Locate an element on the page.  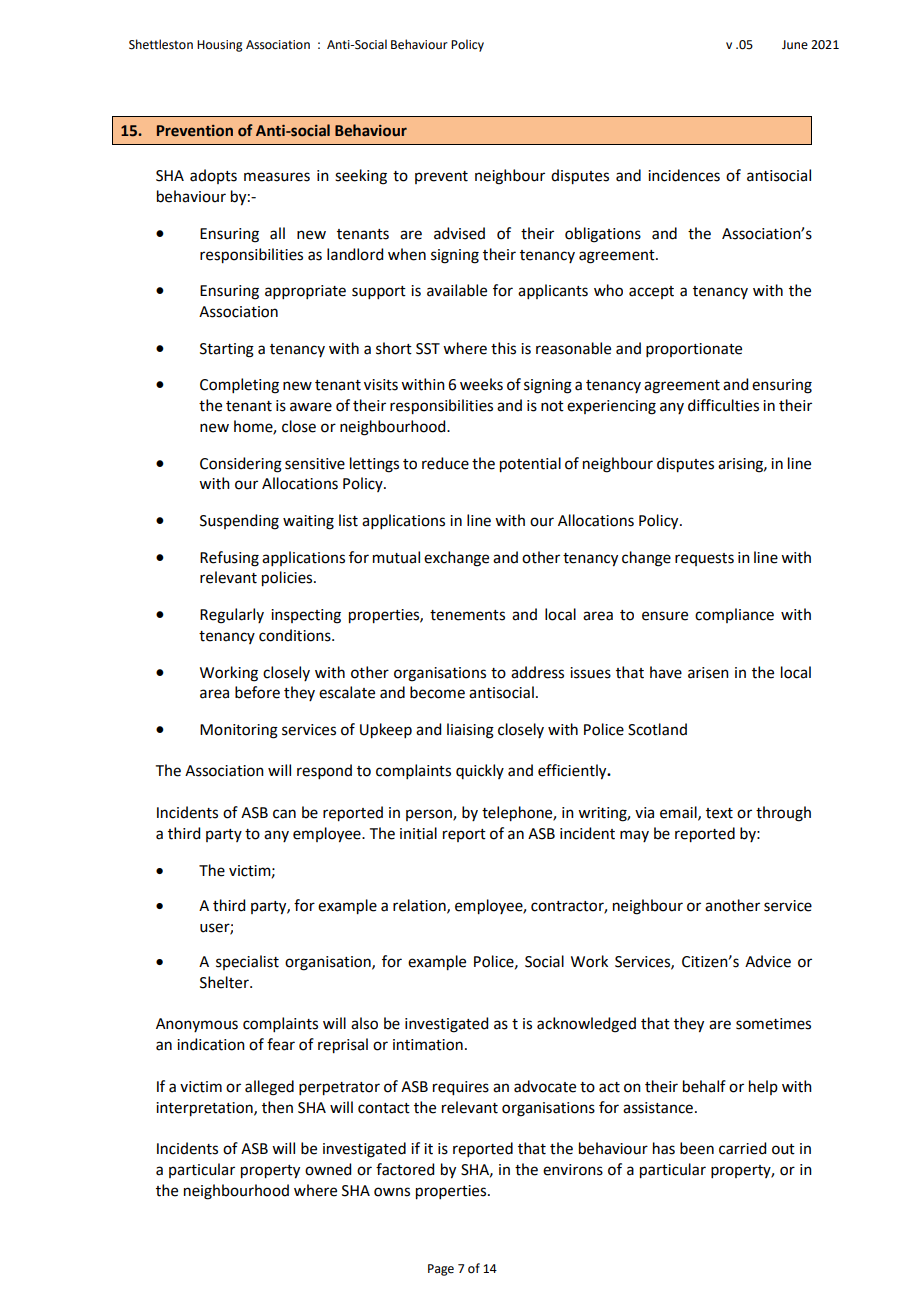
owned is located at coordinates (328, 1169).
